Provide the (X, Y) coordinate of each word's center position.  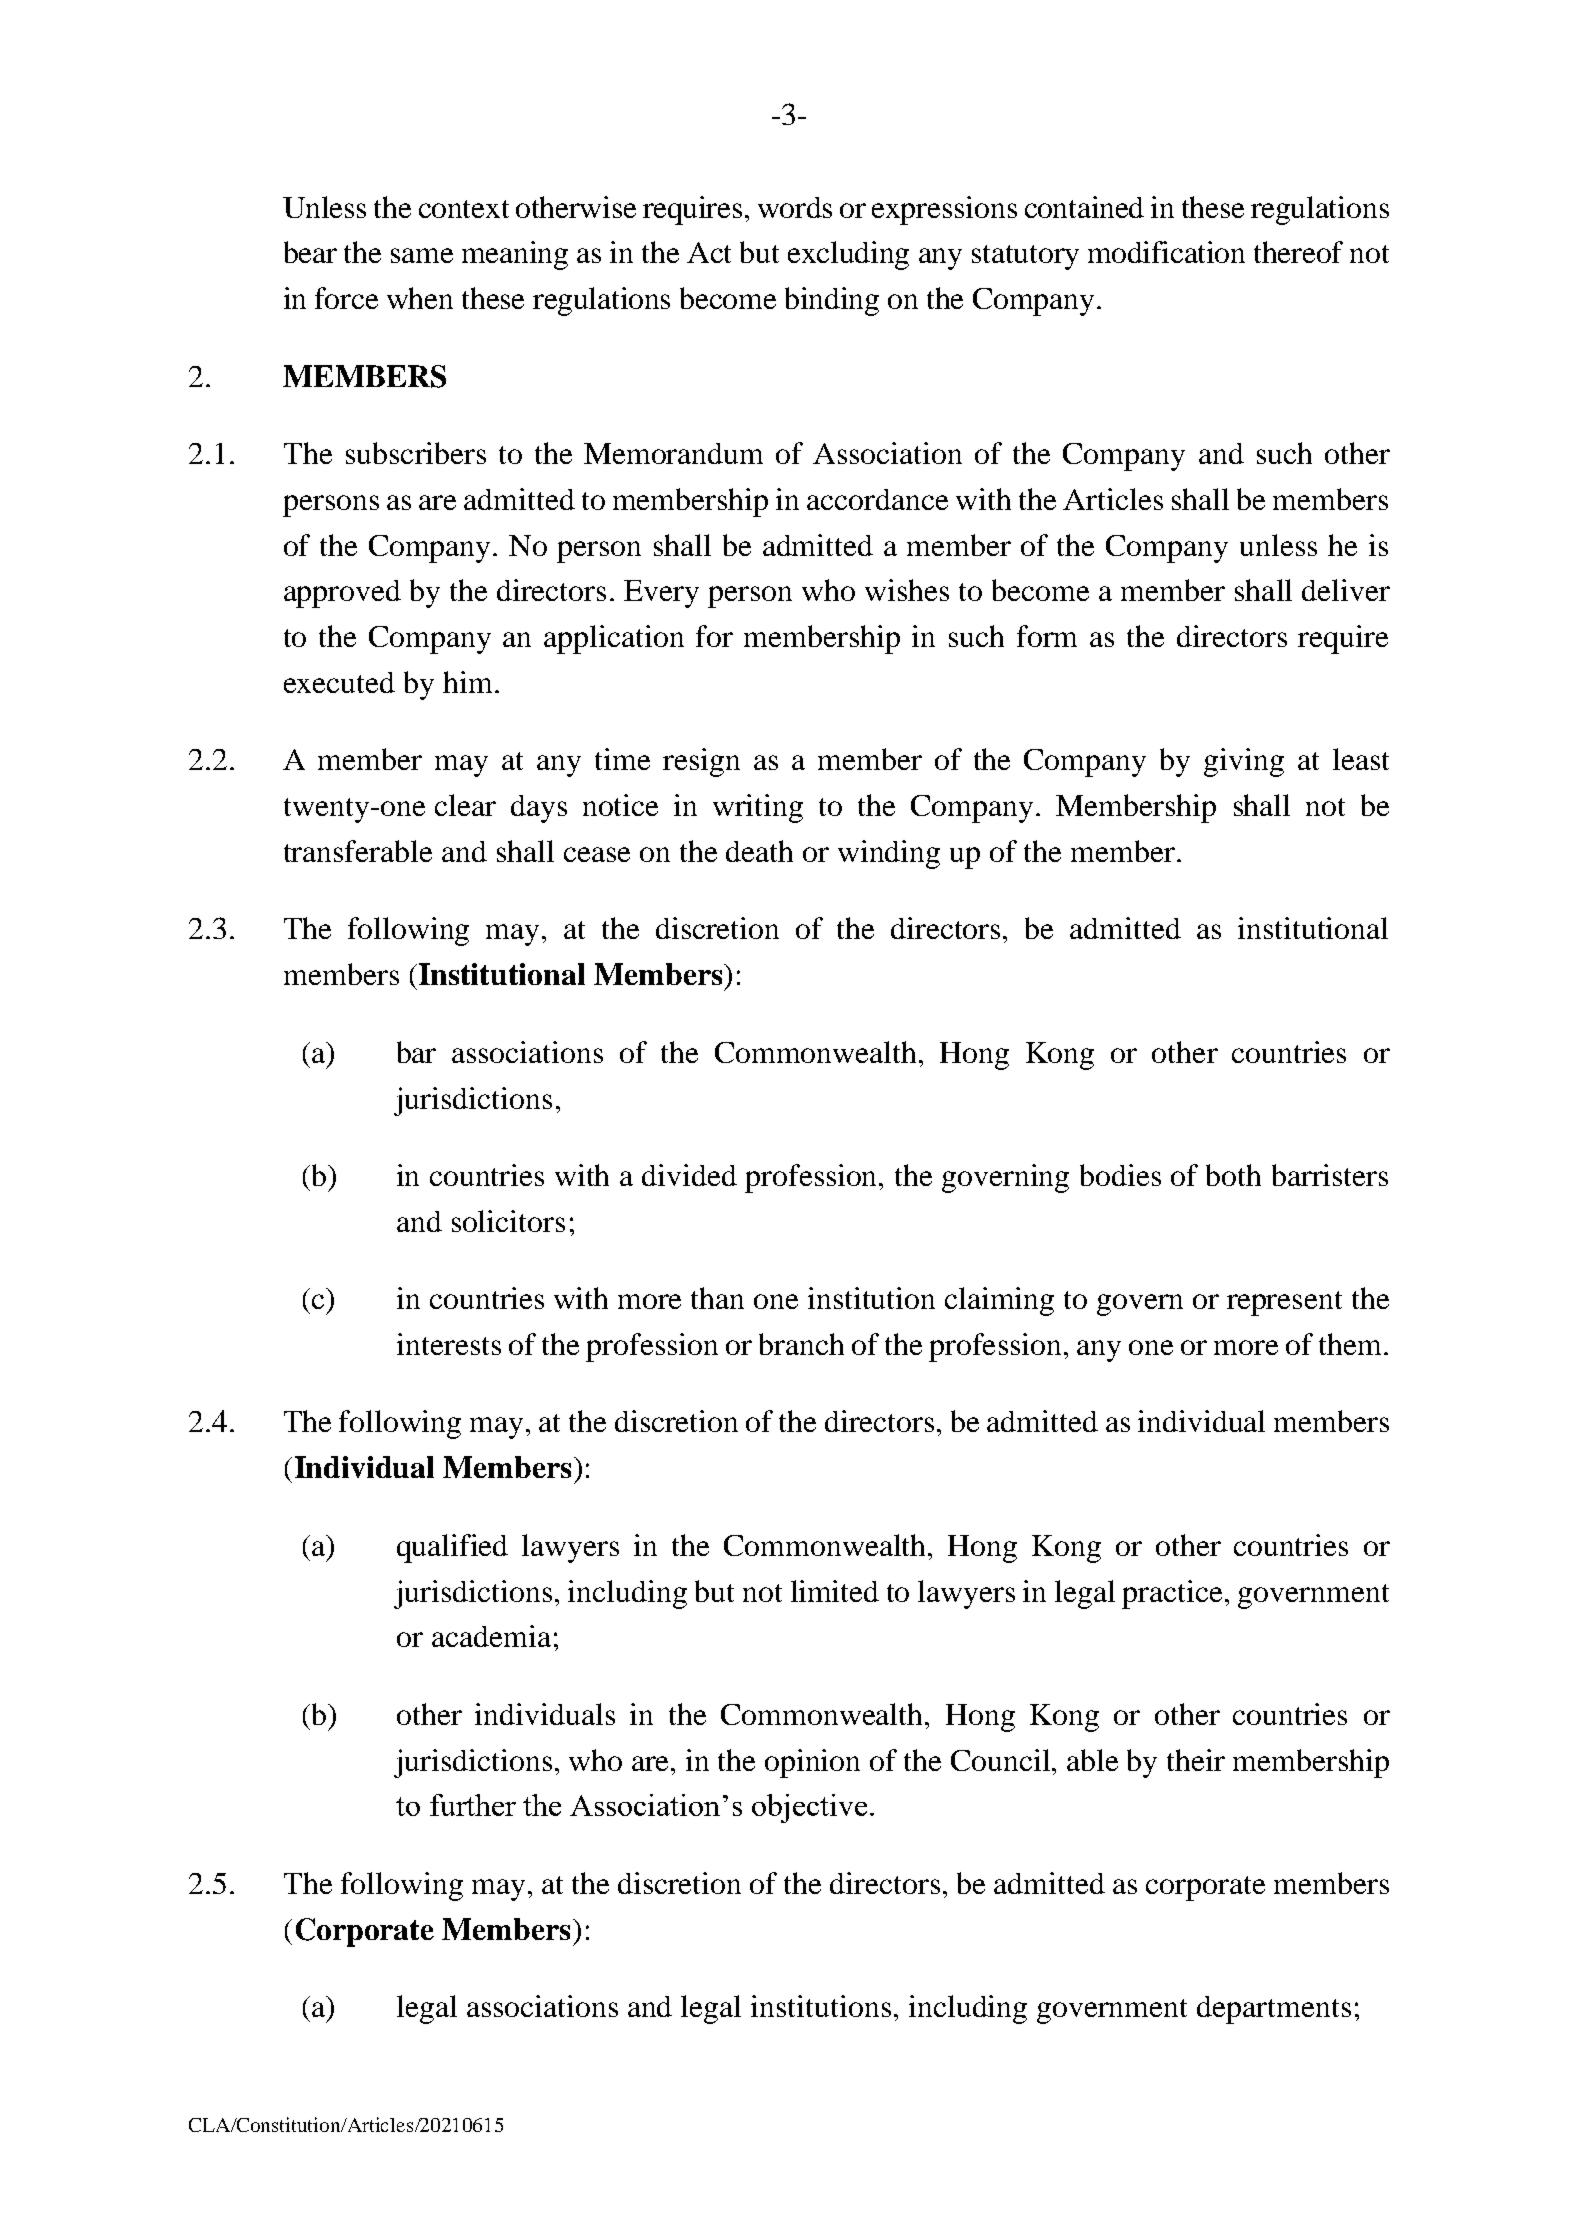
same (422, 255)
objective (809, 1808)
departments (1274, 2010)
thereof (1298, 252)
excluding (848, 255)
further (473, 1805)
